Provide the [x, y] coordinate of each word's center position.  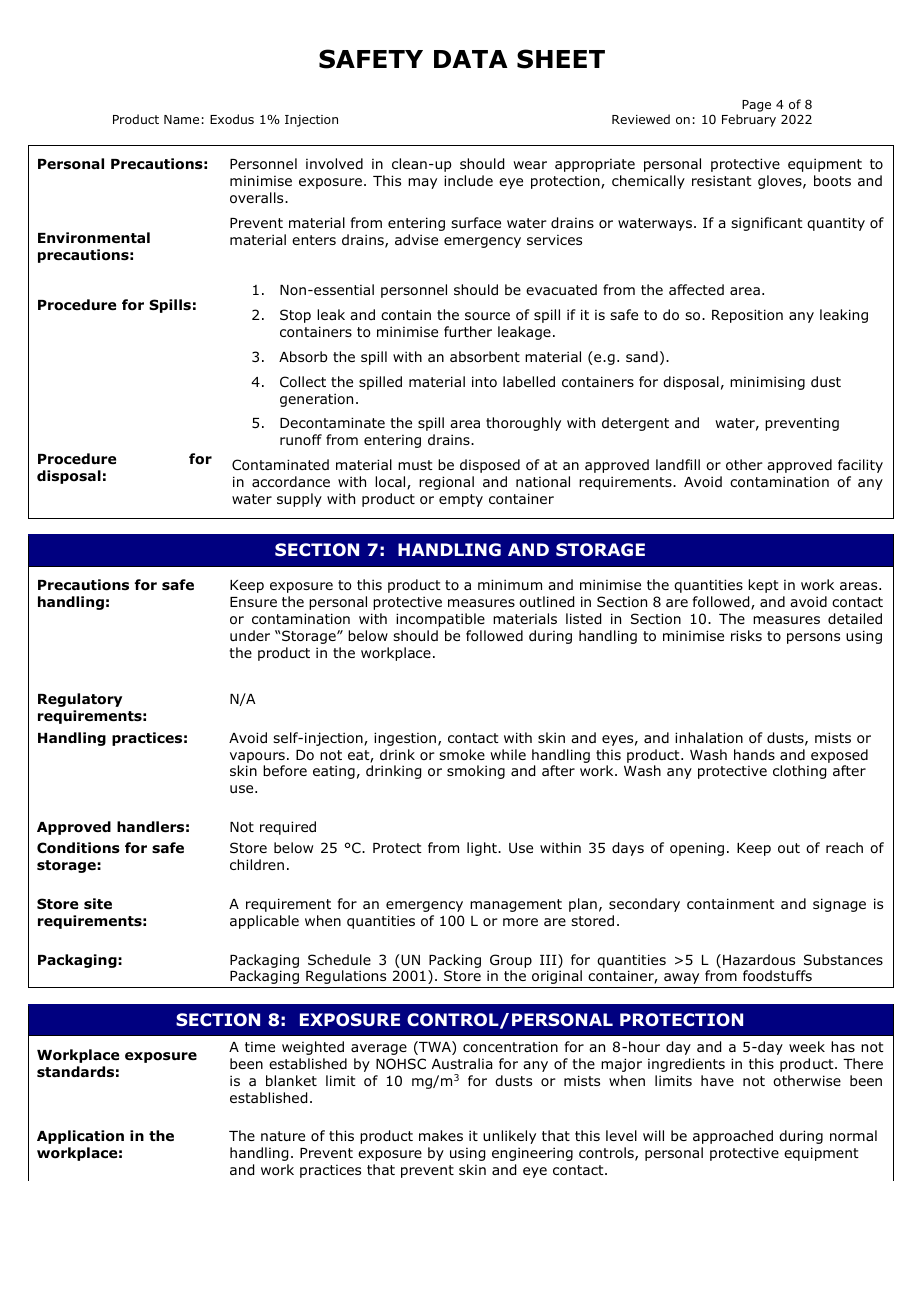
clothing [799, 772]
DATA [471, 59]
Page [756, 106]
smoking [476, 772]
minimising [767, 383]
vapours [257, 757]
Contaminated [280, 465]
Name [181, 119]
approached [733, 1137]
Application [80, 1137]
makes [441, 1135]
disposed [490, 466]
